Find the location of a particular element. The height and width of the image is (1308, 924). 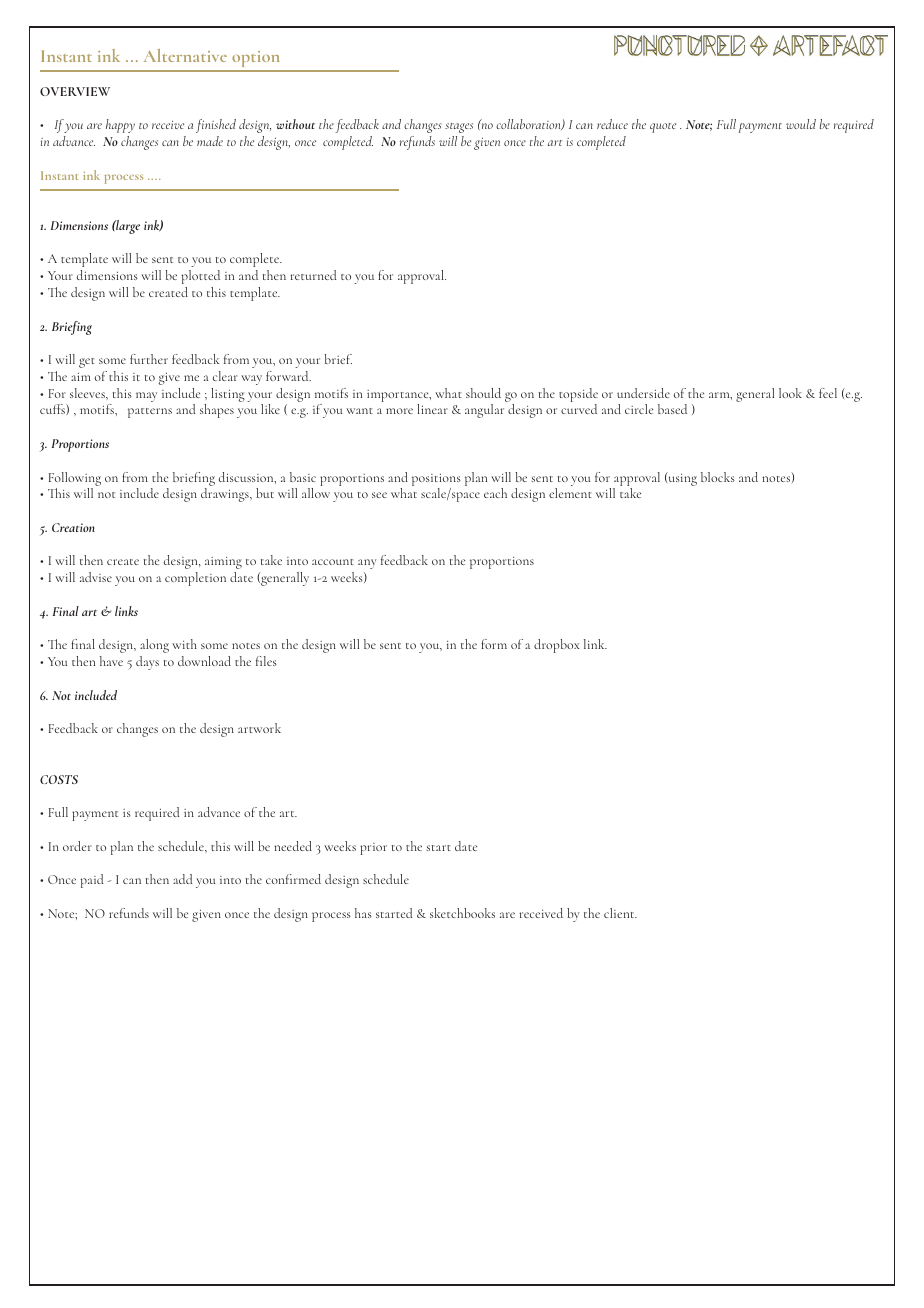

would is located at coordinates (801, 124).
